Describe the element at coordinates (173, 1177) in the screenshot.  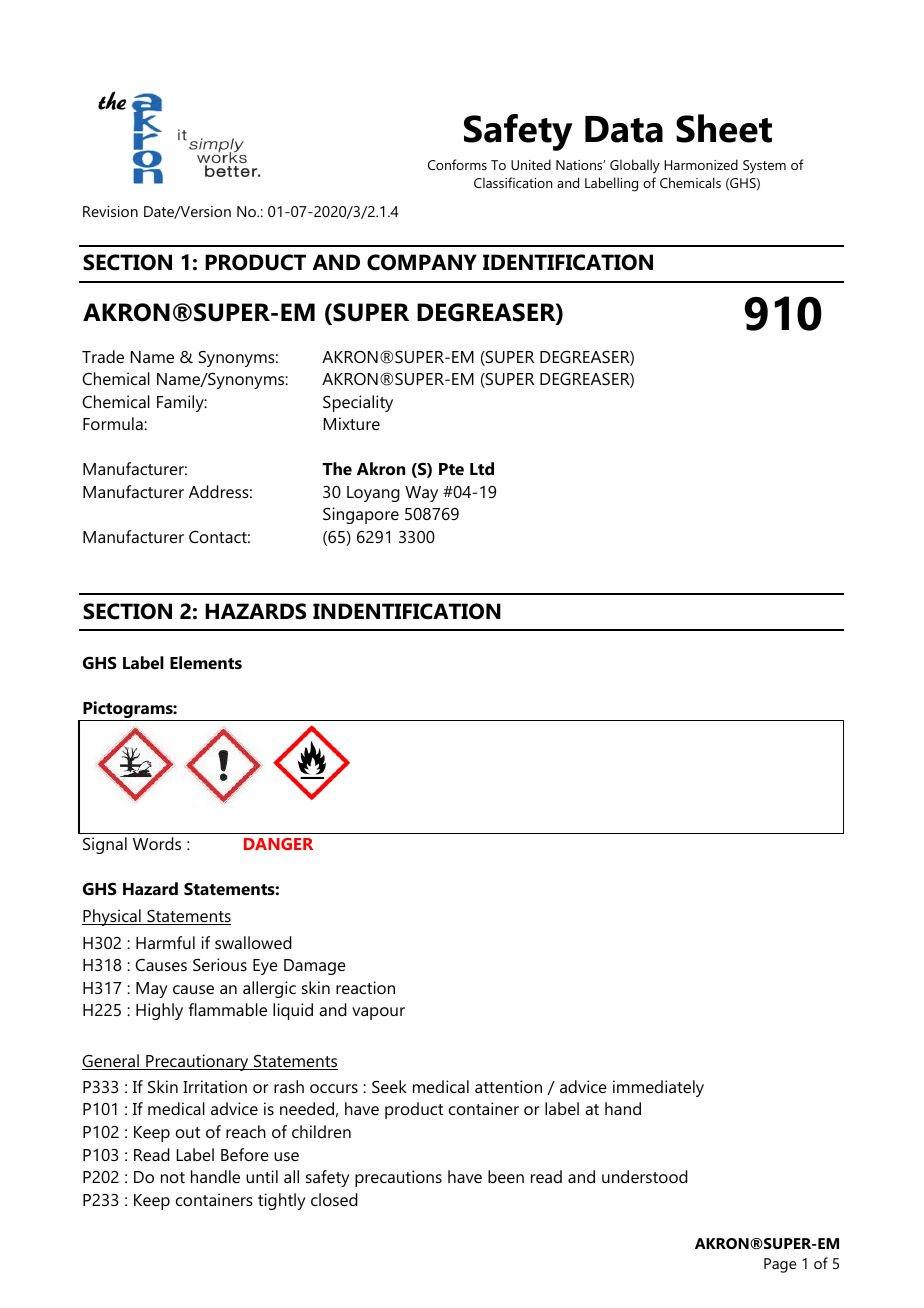
I see `not` at that location.
